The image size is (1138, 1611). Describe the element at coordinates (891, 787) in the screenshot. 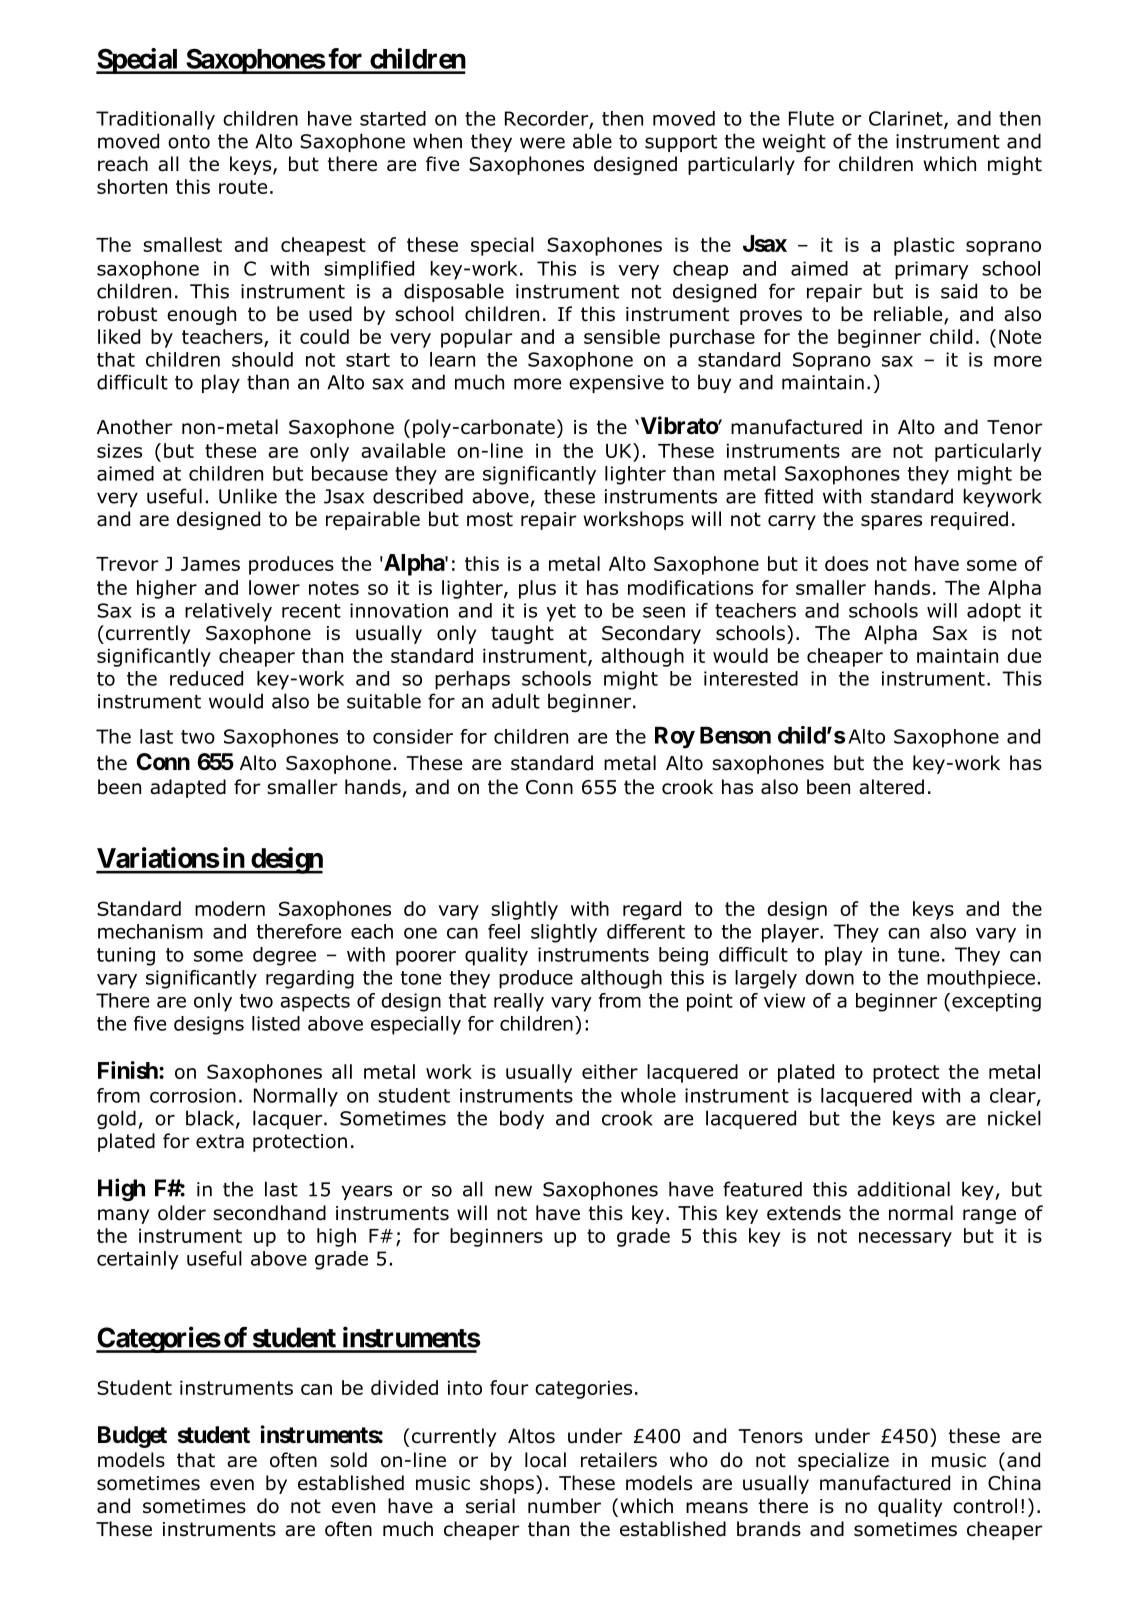

I see `altered` at that location.
